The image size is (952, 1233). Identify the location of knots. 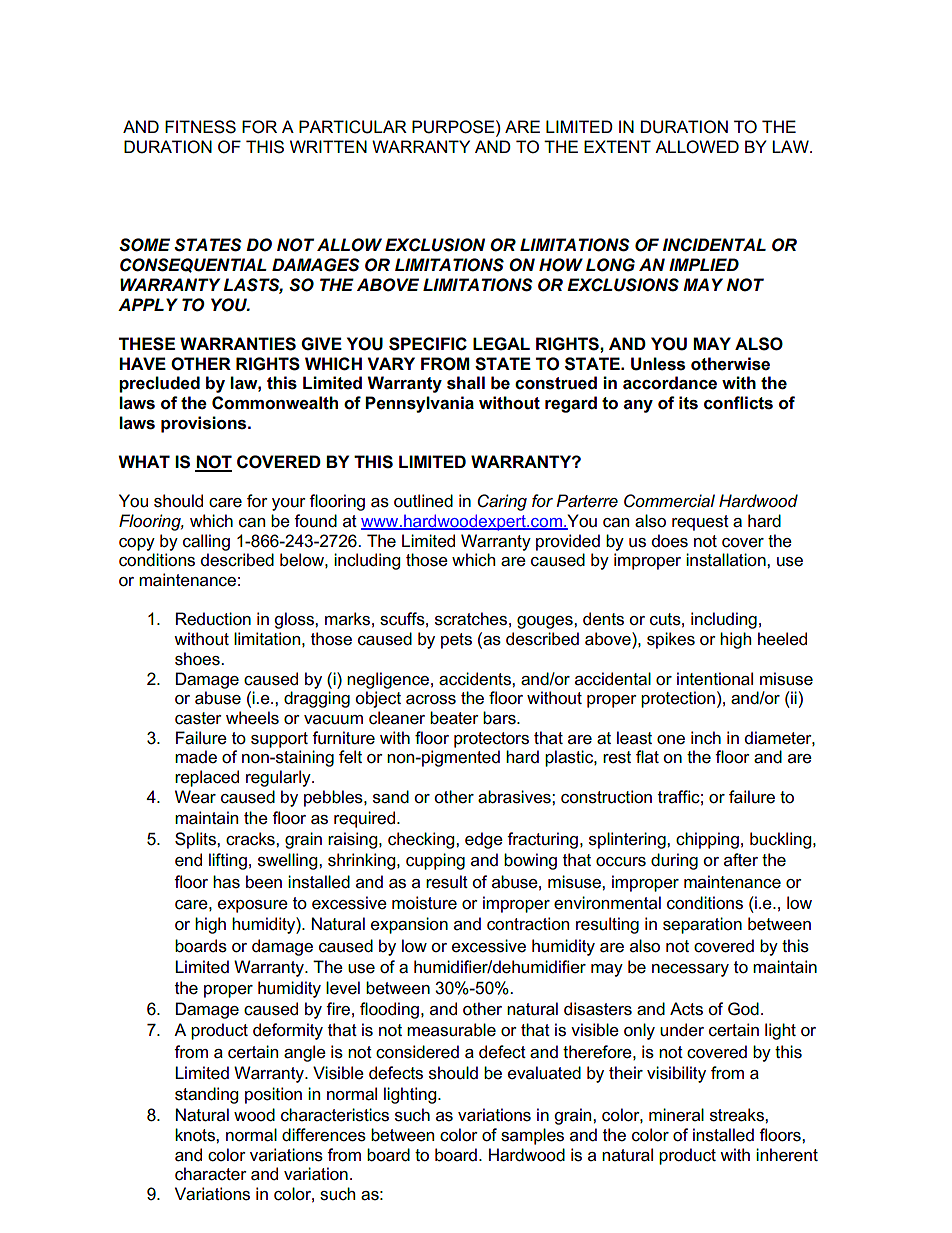
(196, 1135).
